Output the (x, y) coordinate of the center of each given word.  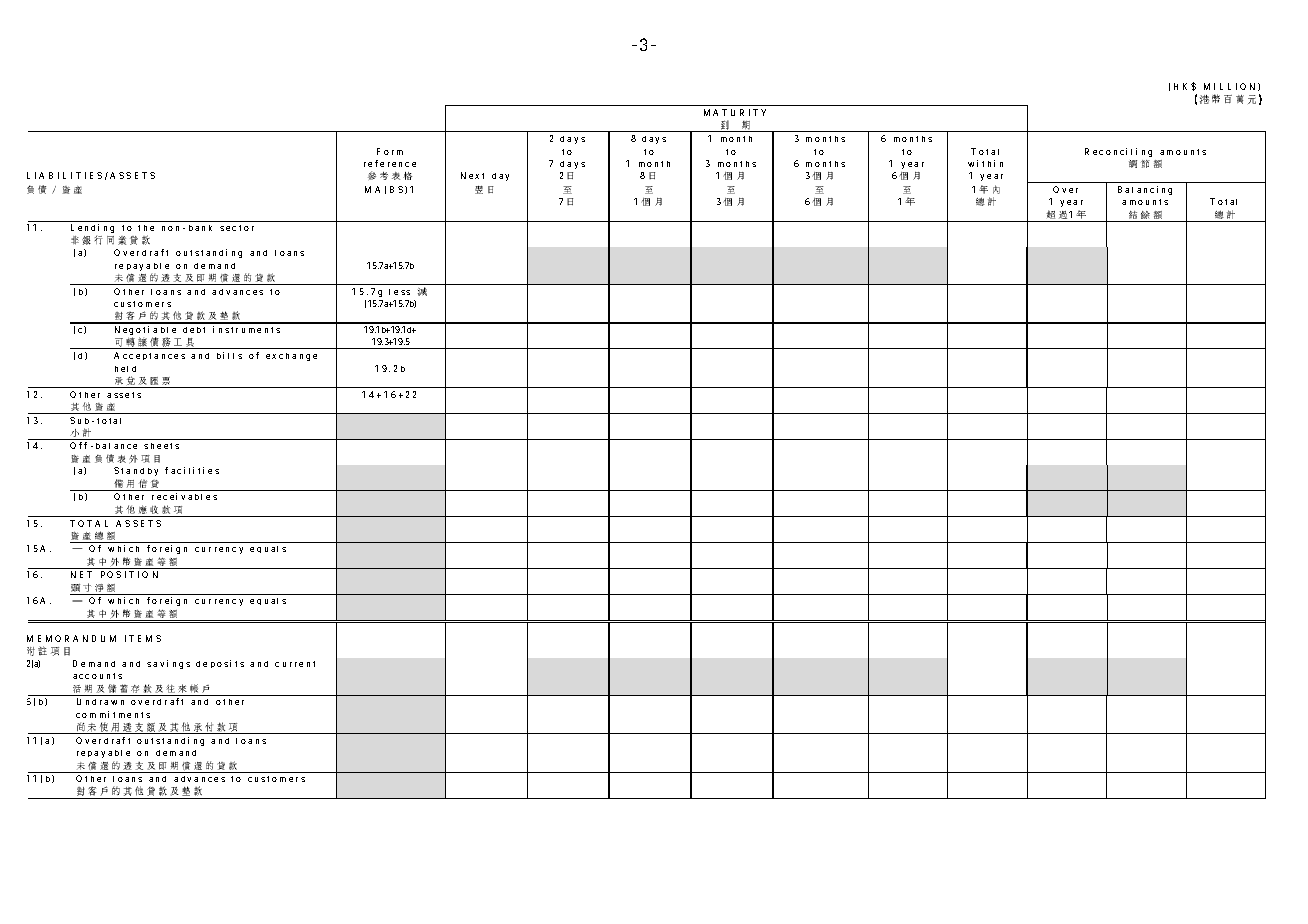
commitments (113, 714)
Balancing (1145, 190)
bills (229, 355)
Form (390, 151)
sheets (161, 446)
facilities (192, 470)
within (985, 163)
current (295, 664)
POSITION (129, 574)
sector (237, 228)
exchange (291, 357)
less (399, 292)
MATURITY (735, 112)
